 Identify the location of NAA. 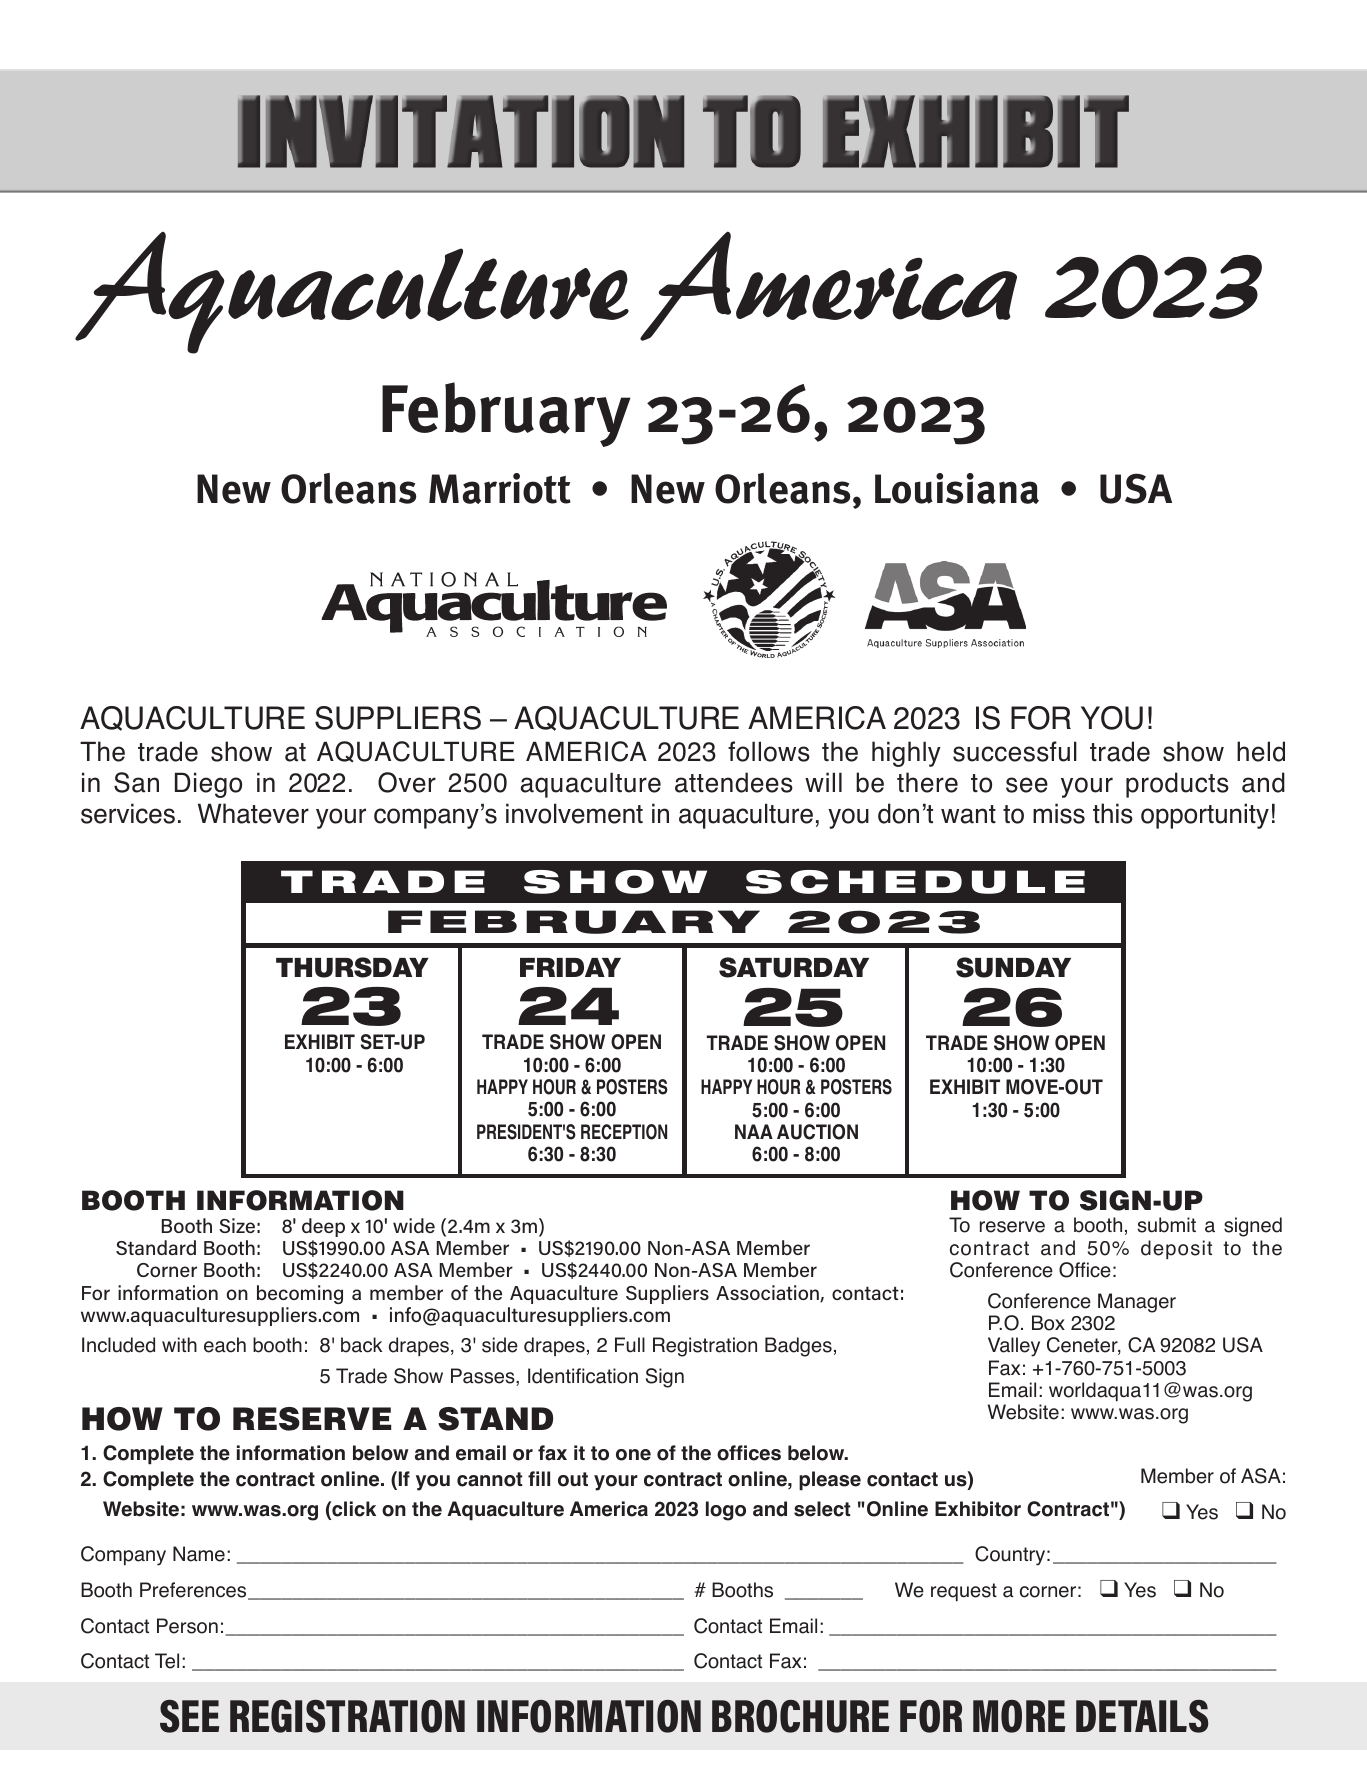
(754, 1131).
